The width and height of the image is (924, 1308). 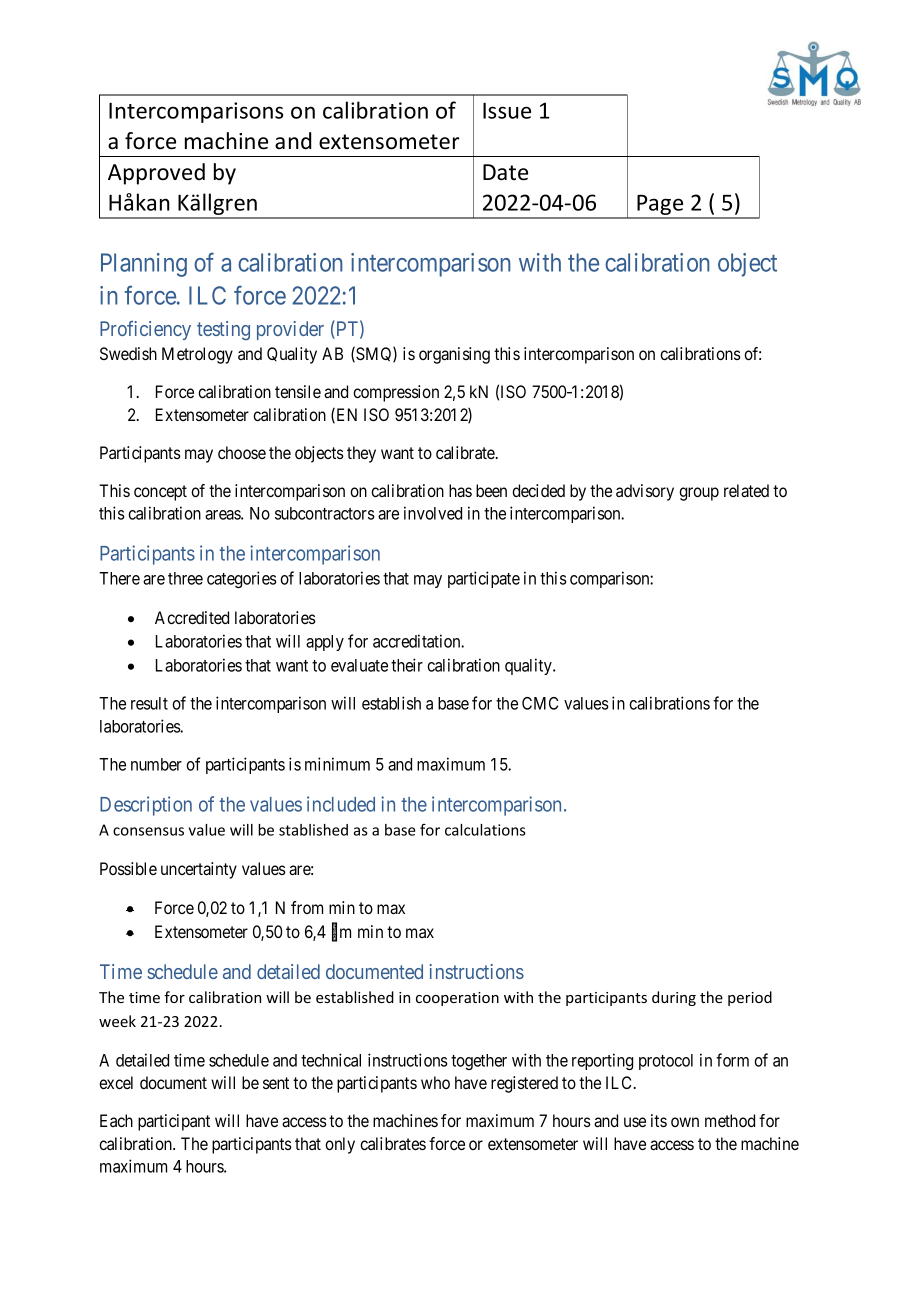 I want to click on calculations, so click(x=485, y=830).
